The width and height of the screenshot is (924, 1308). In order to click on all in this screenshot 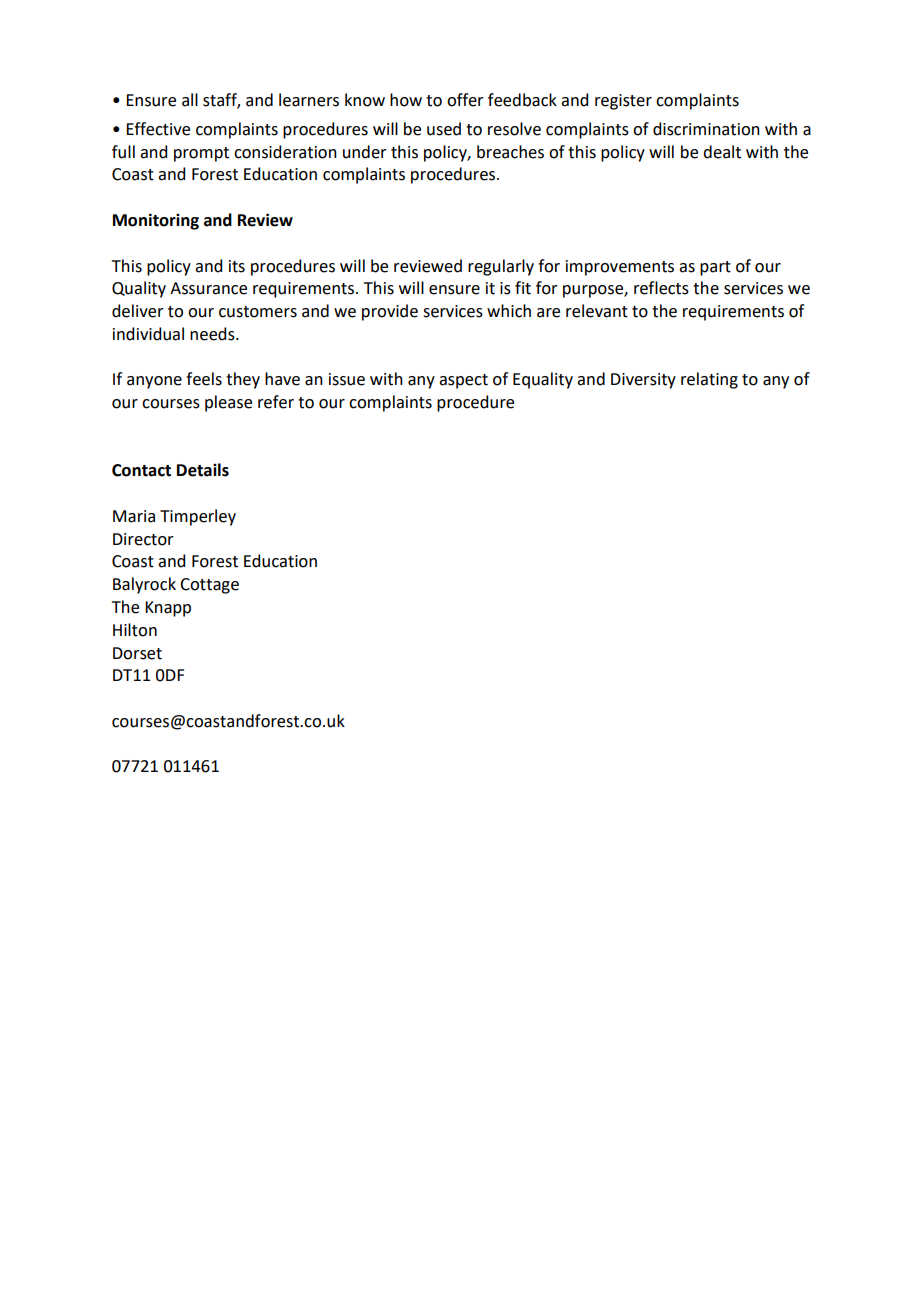, I will do `click(190, 100)`.
